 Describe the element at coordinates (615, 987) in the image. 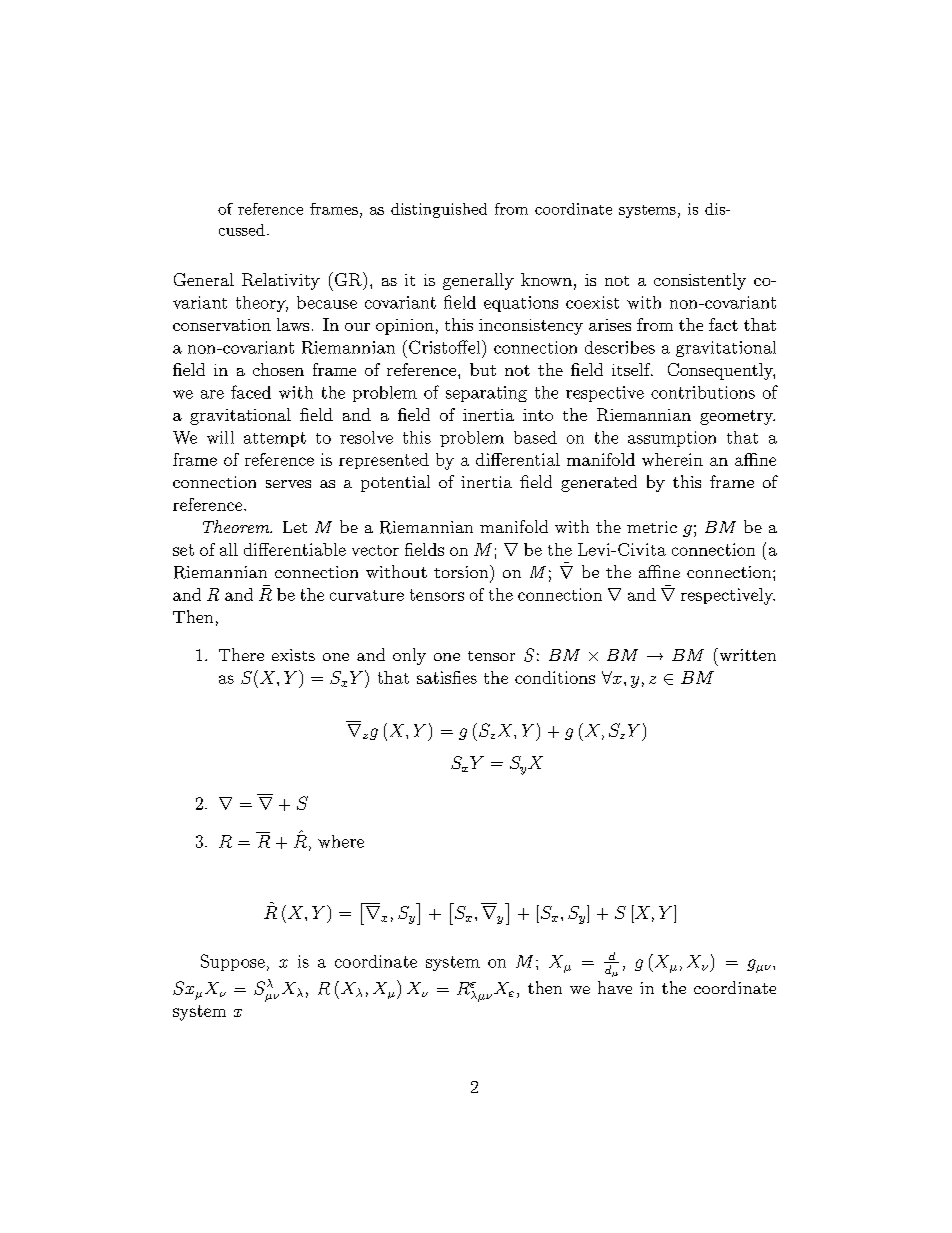

I see `have` at that location.
